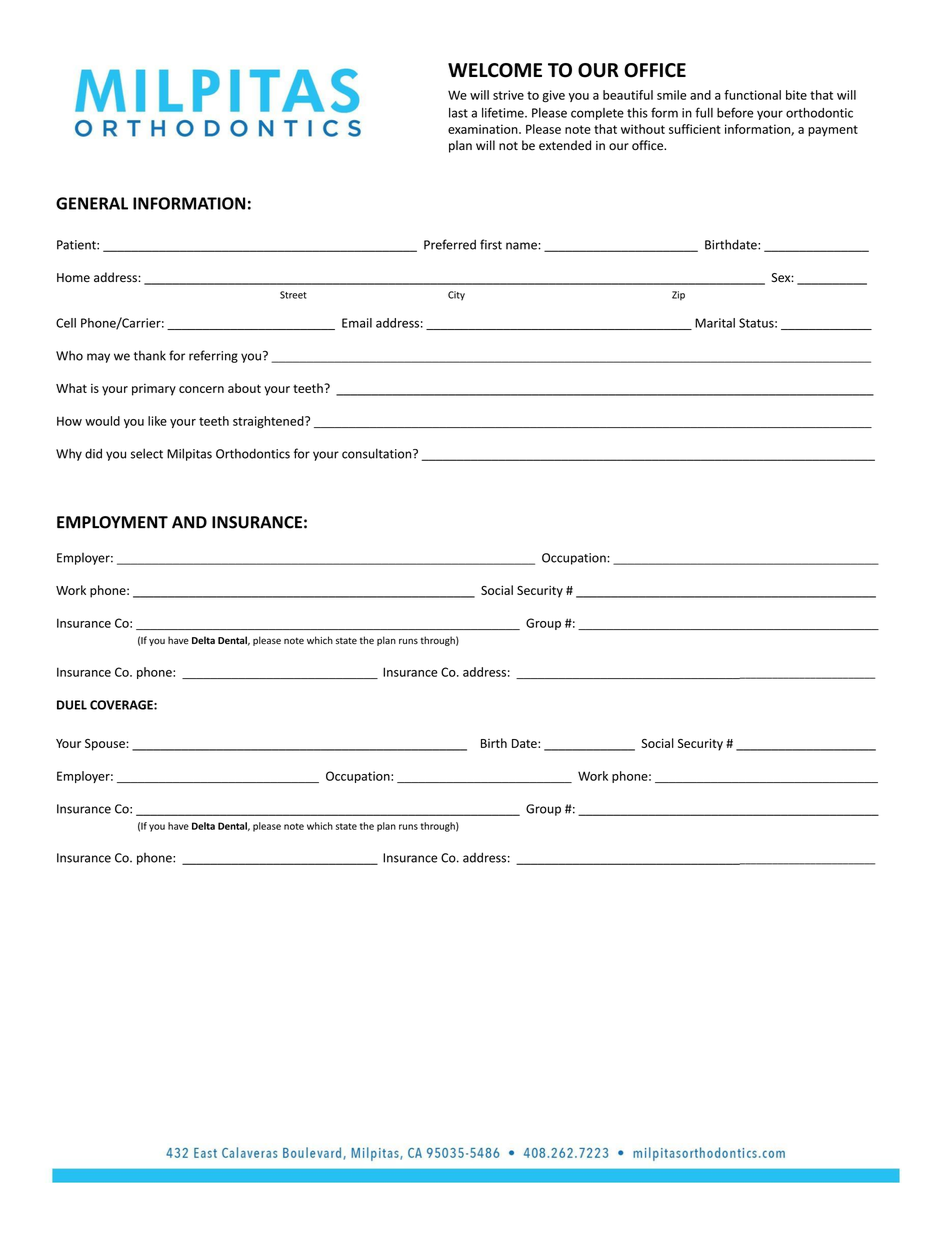 The height and width of the page is (1233, 952). What do you see at coordinates (678, 295) in the page?
I see `Zip` at bounding box center [678, 295].
